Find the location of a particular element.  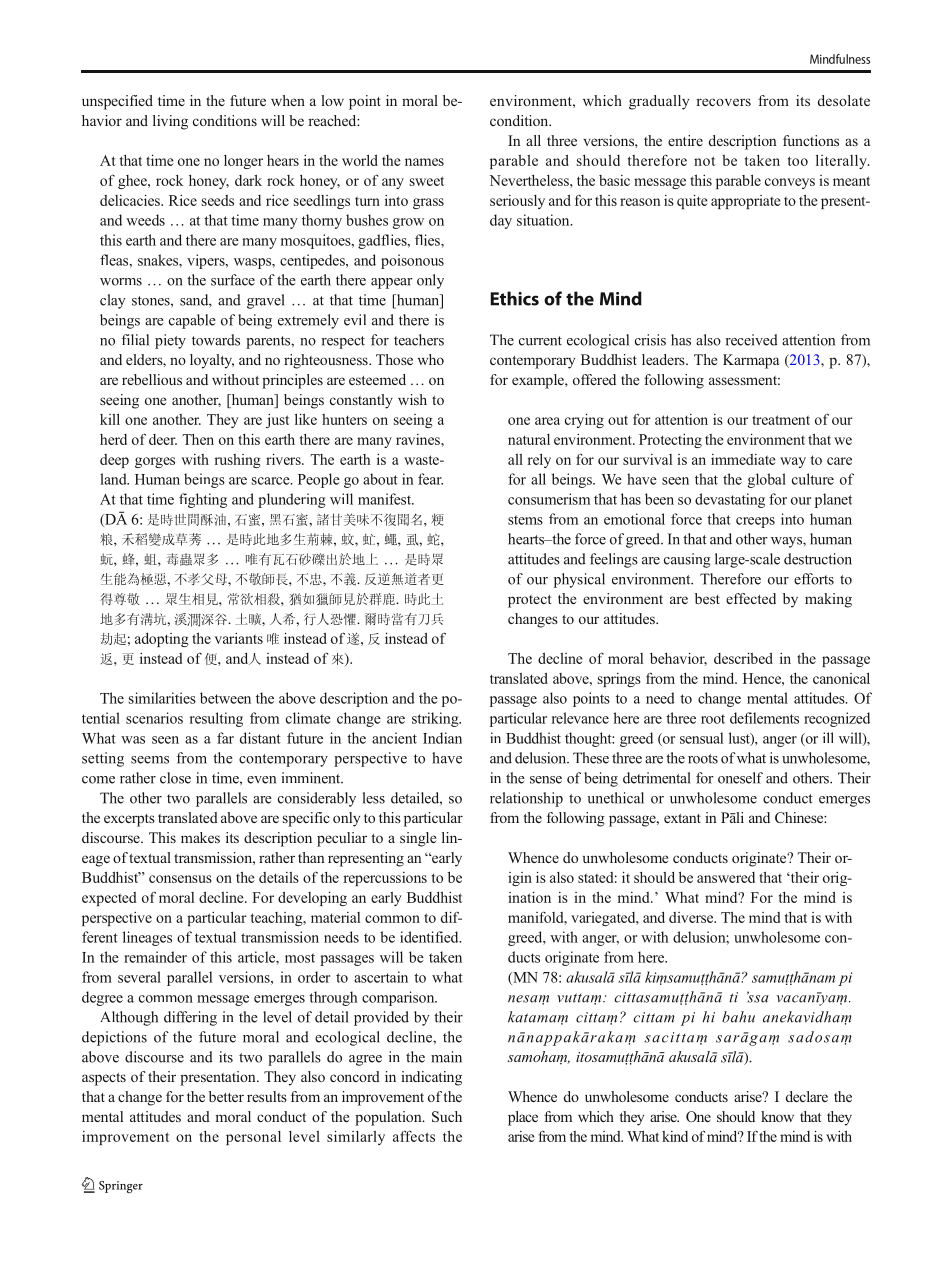

immediate is located at coordinates (743, 459).
